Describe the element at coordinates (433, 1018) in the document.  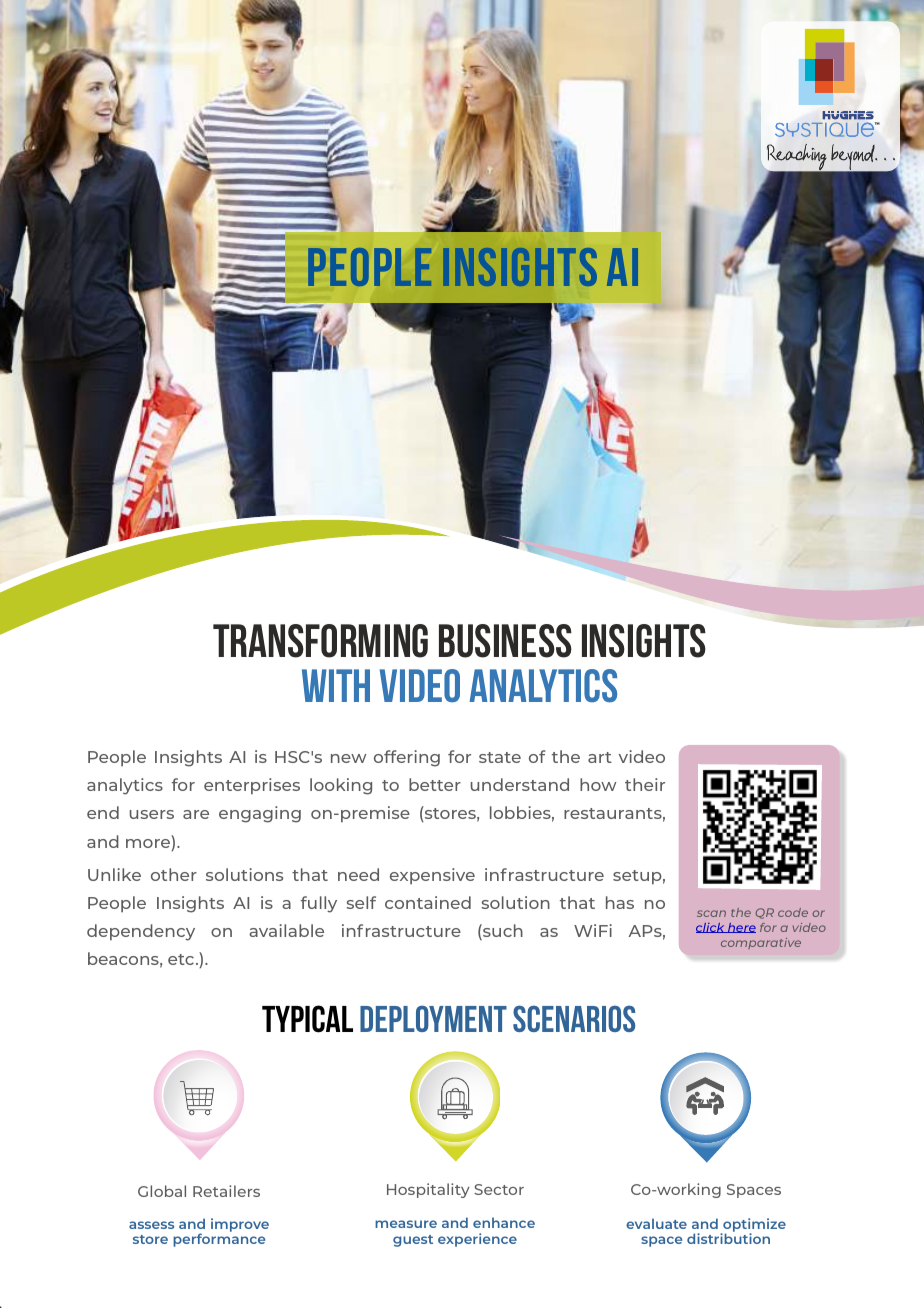
I see `Deployment` at that location.
